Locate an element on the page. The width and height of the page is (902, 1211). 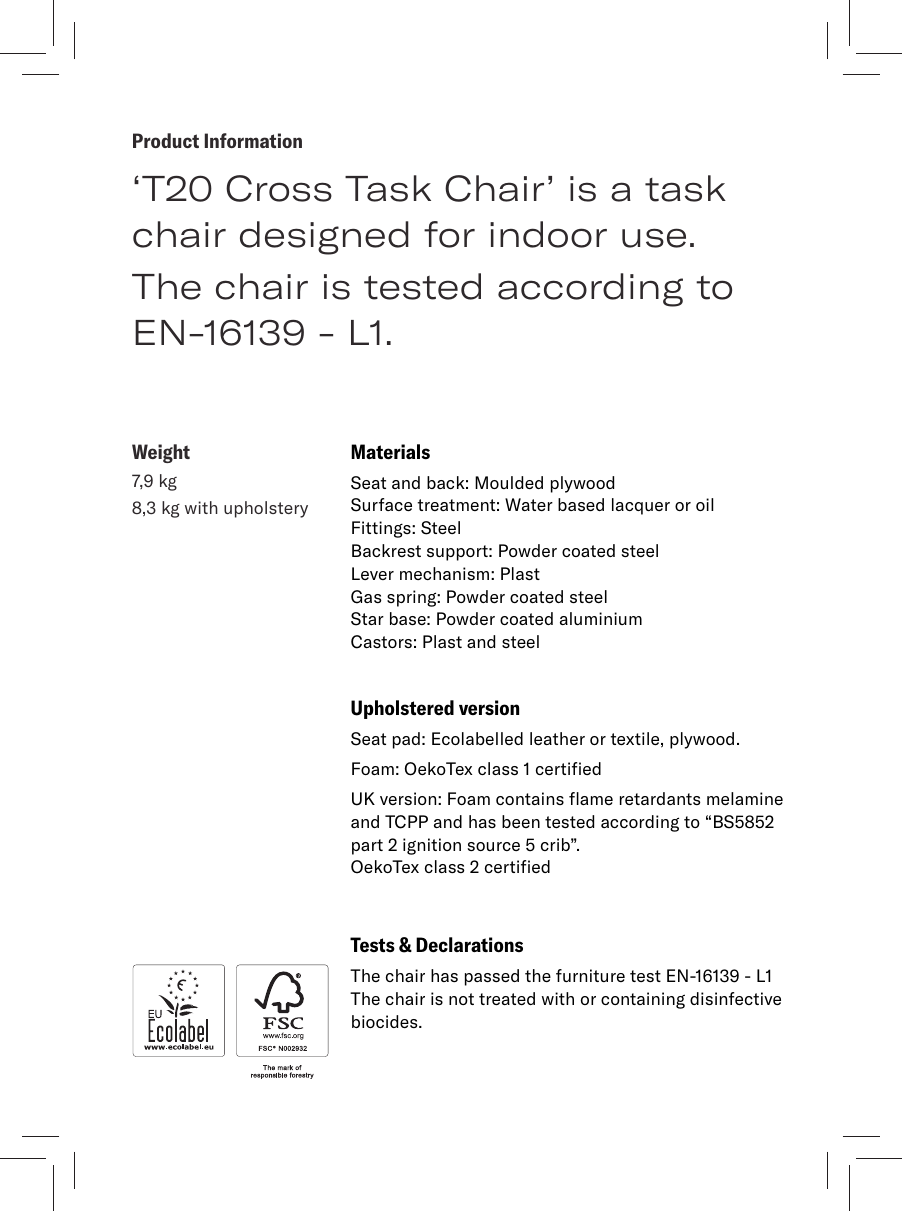
upholstery is located at coordinates (266, 509).
